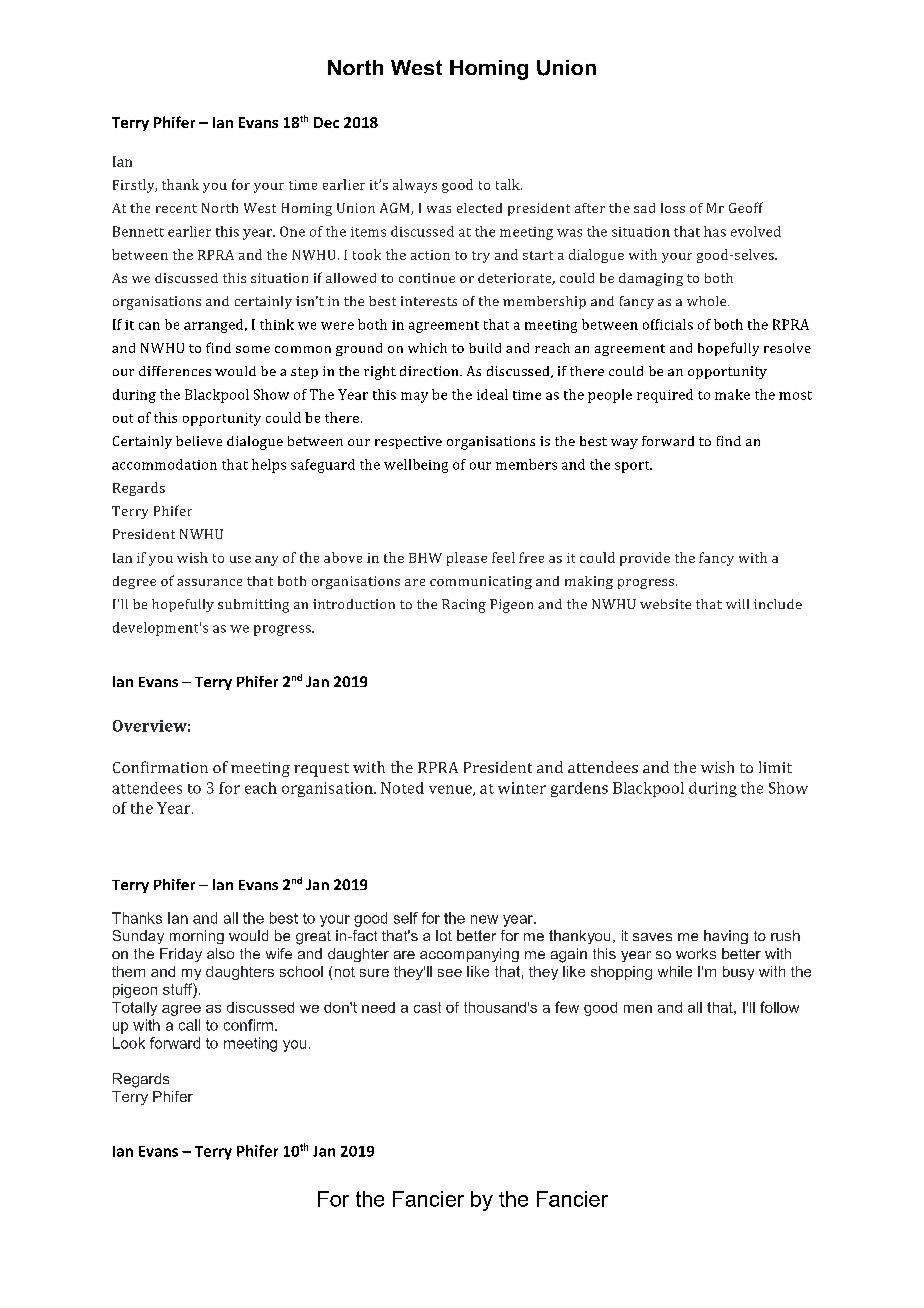  I want to click on limit, so click(775, 767).
